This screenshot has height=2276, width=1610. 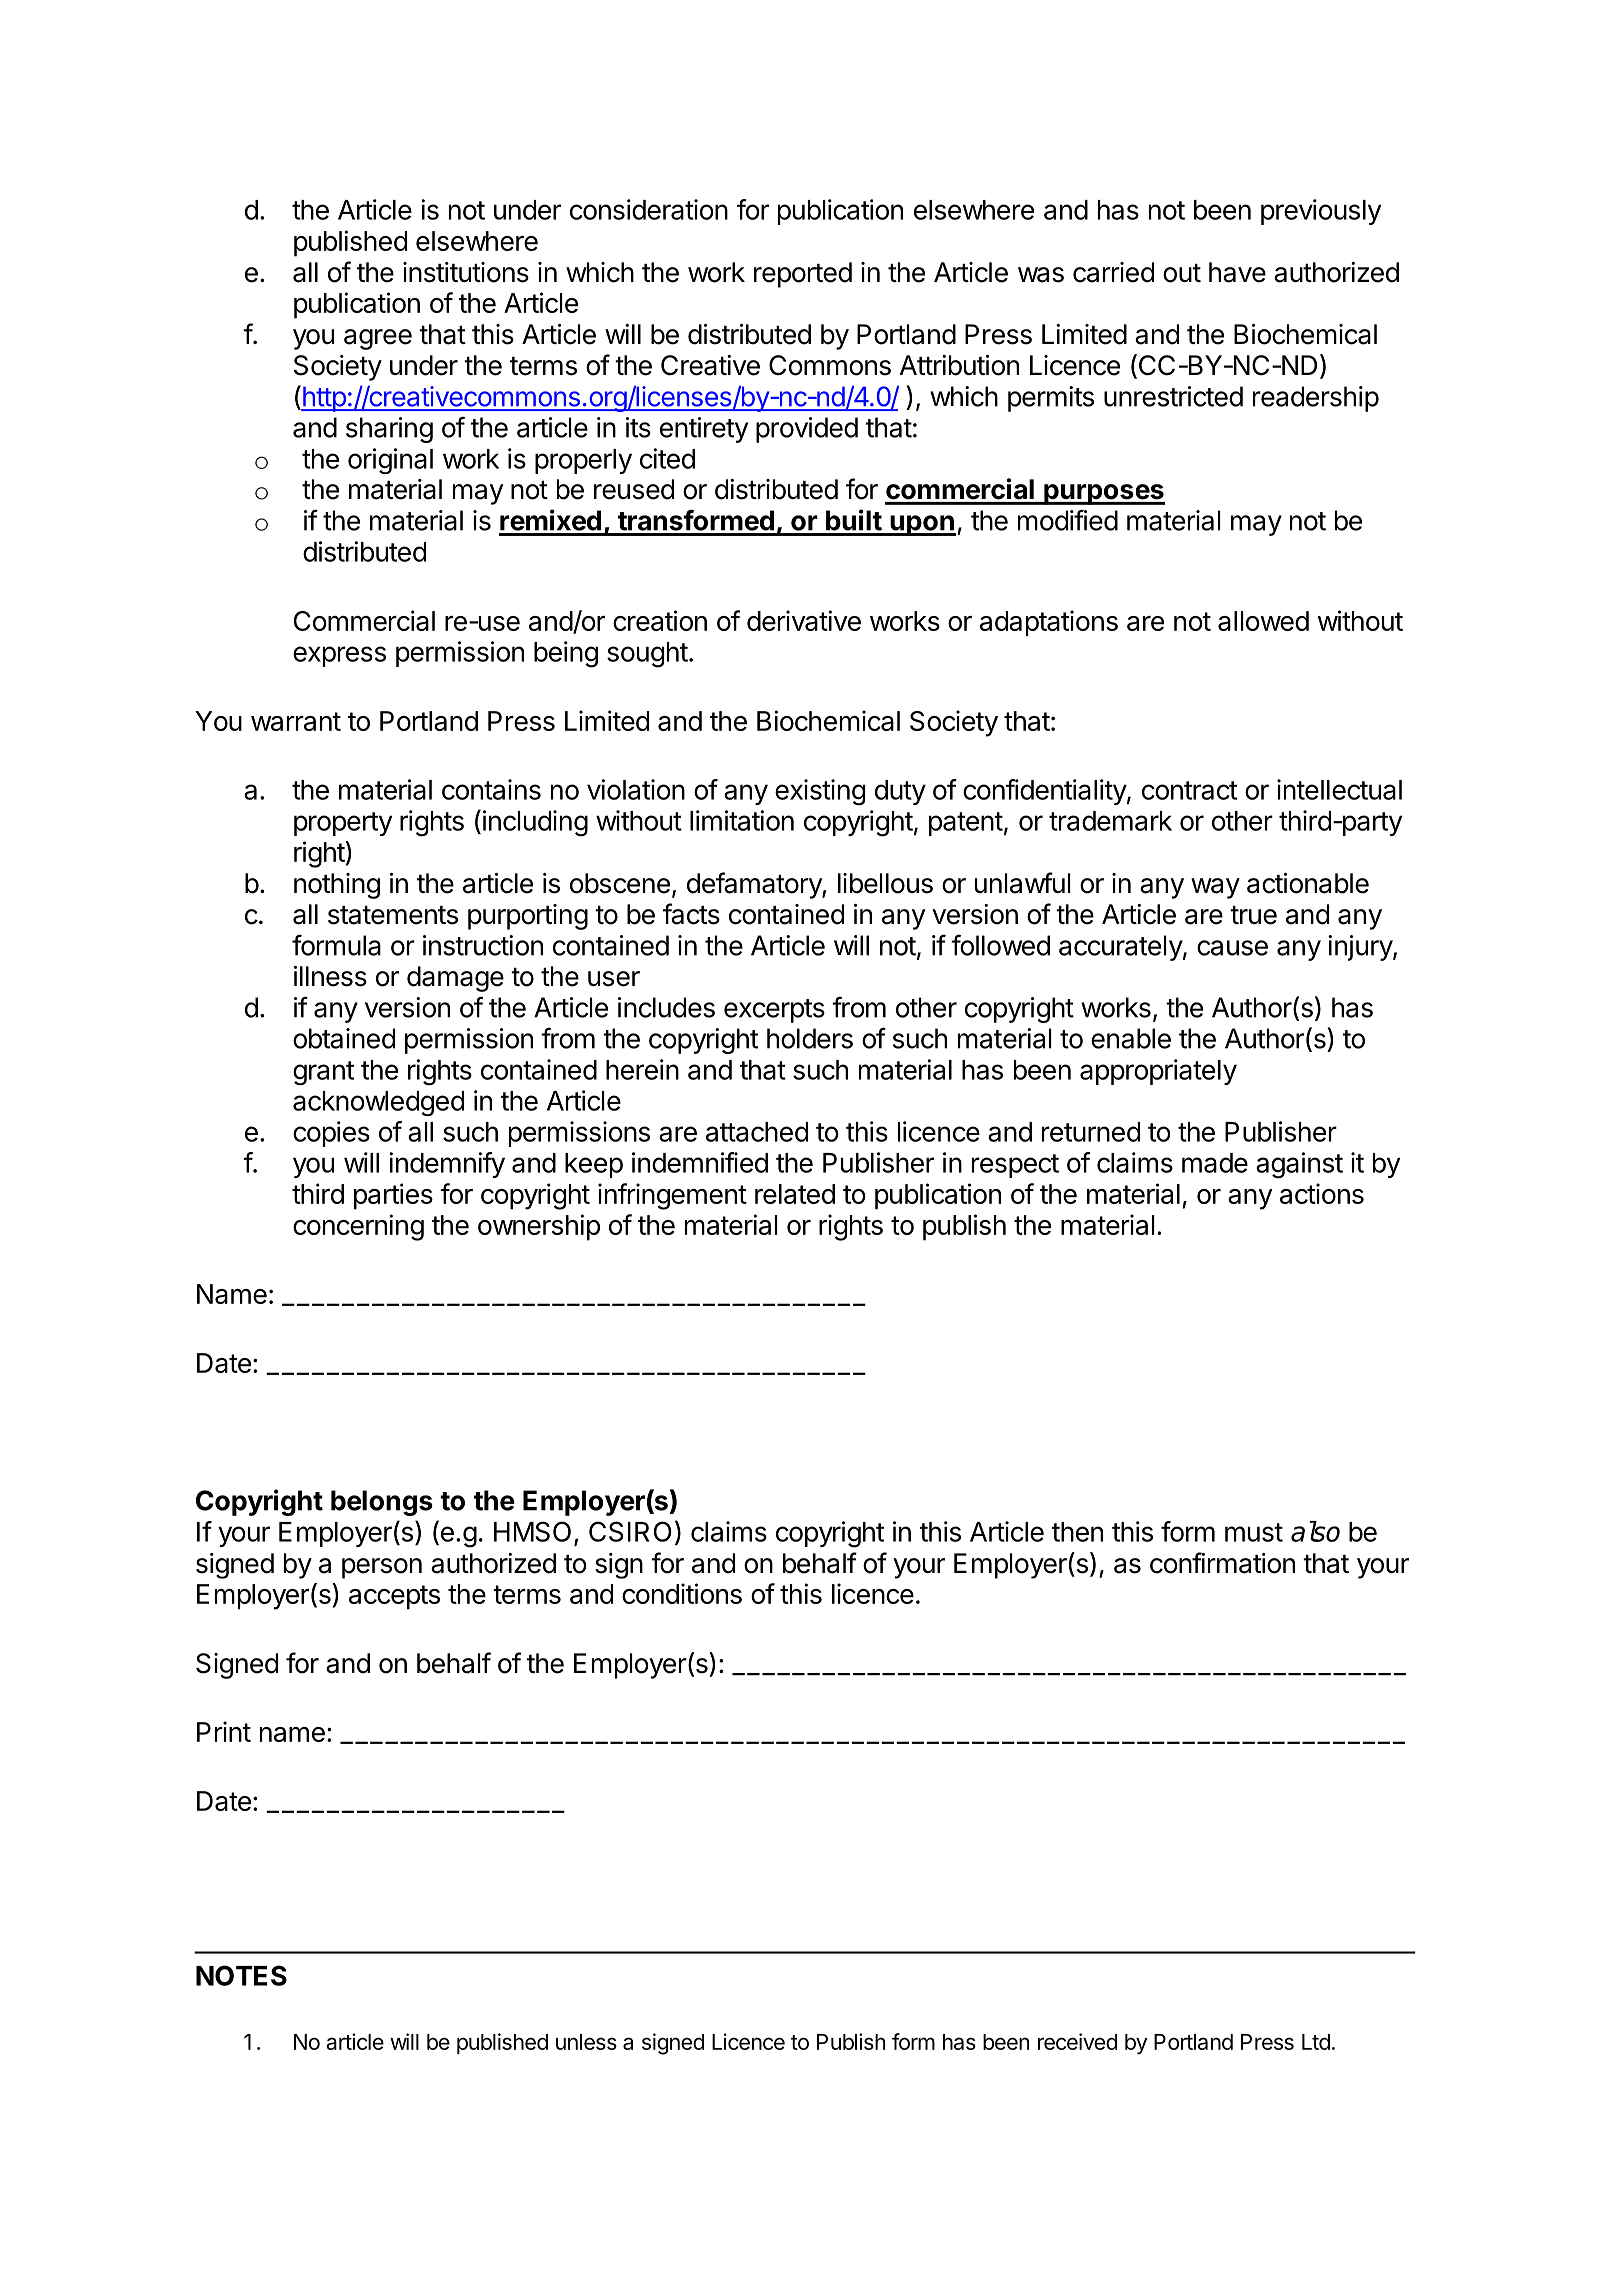 I want to click on Ltd, so click(x=1316, y=2042).
